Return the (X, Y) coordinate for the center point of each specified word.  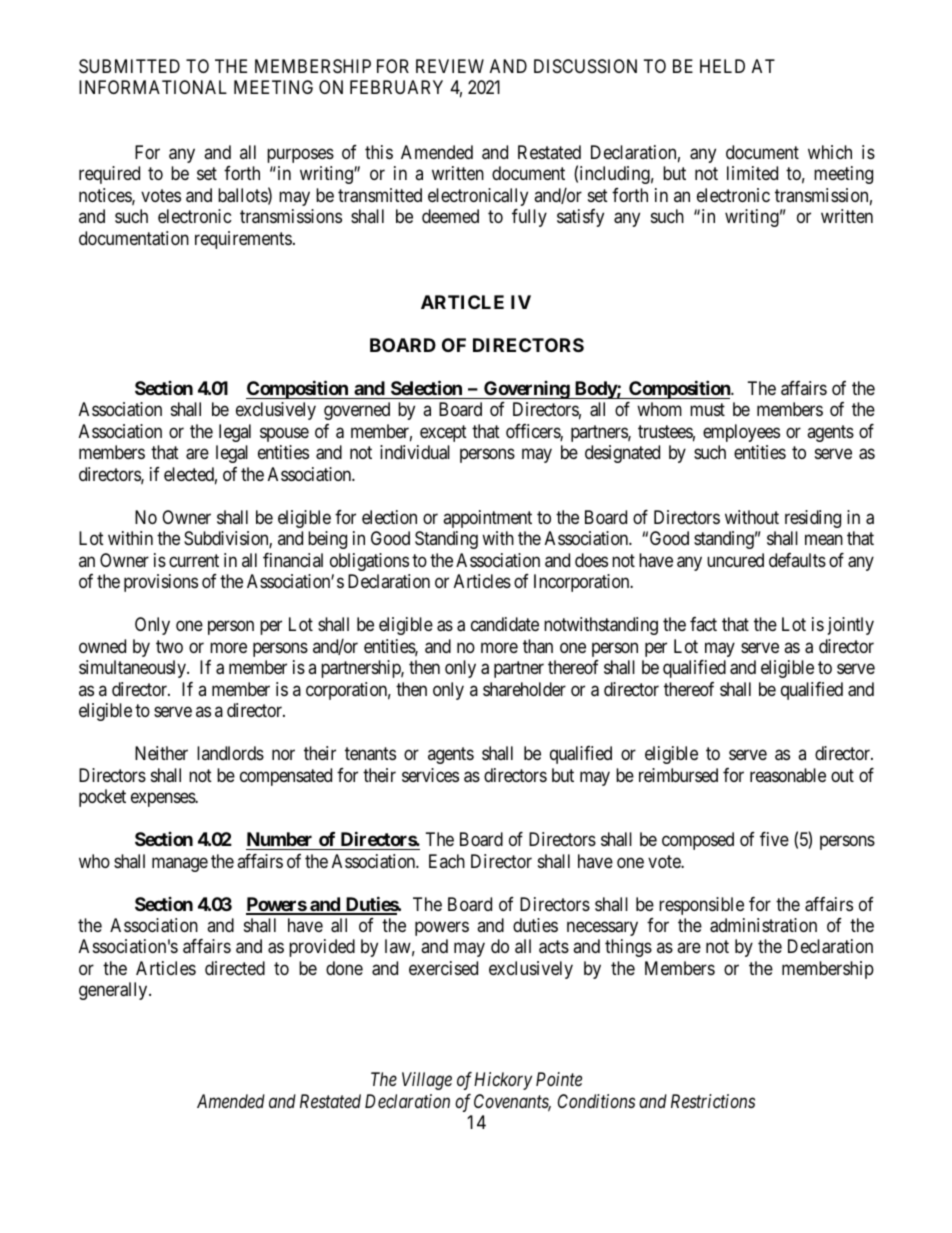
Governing (526, 390)
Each (447, 861)
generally (114, 991)
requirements (243, 240)
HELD (722, 66)
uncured (735, 560)
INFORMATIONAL (153, 87)
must (707, 410)
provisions (161, 583)
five (774, 839)
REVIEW (450, 66)
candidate (505, 624)
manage (180, 864)
